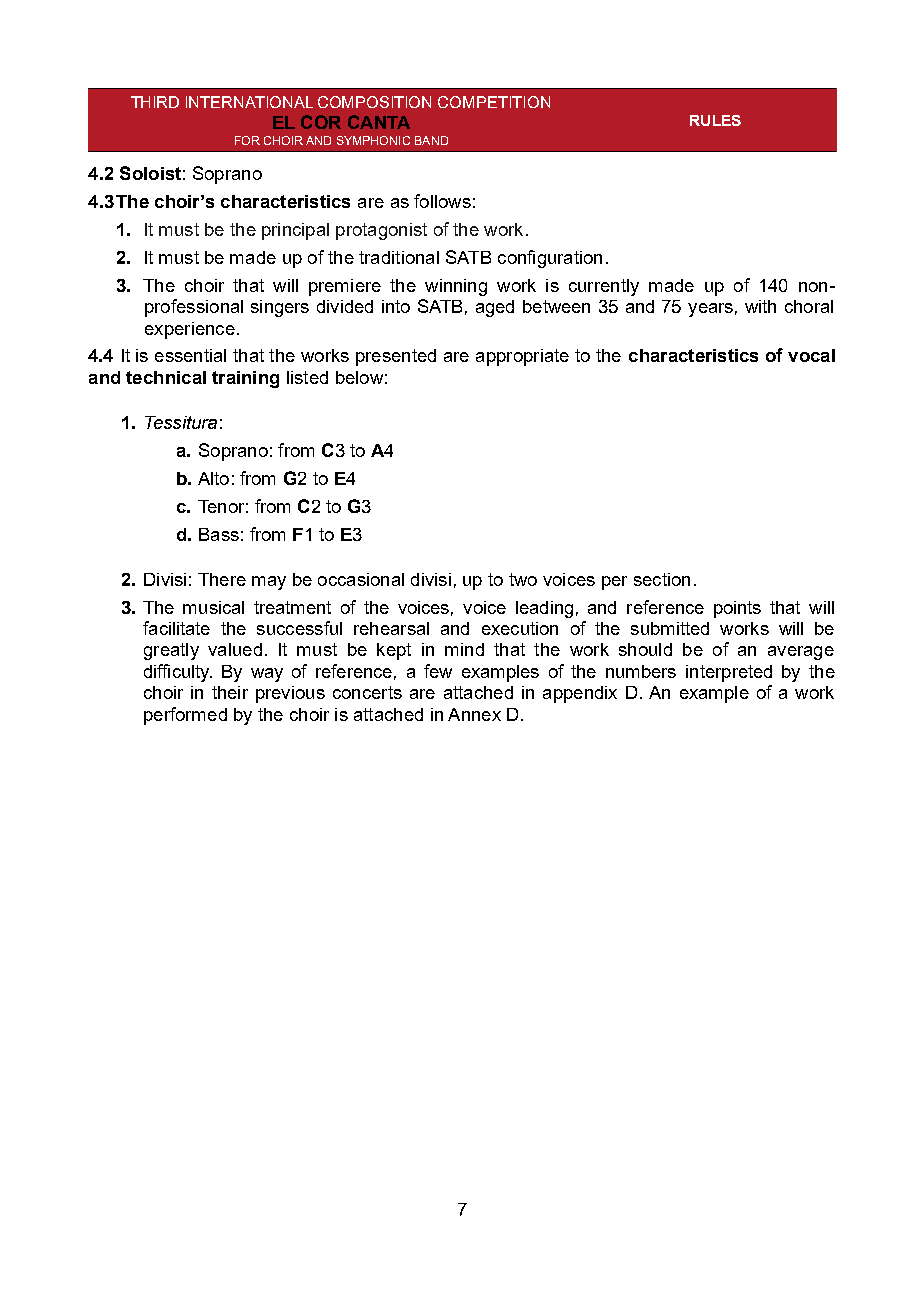 The height and width of the page is (1308, 924). I want to click on Annex, so click(474, 714).
